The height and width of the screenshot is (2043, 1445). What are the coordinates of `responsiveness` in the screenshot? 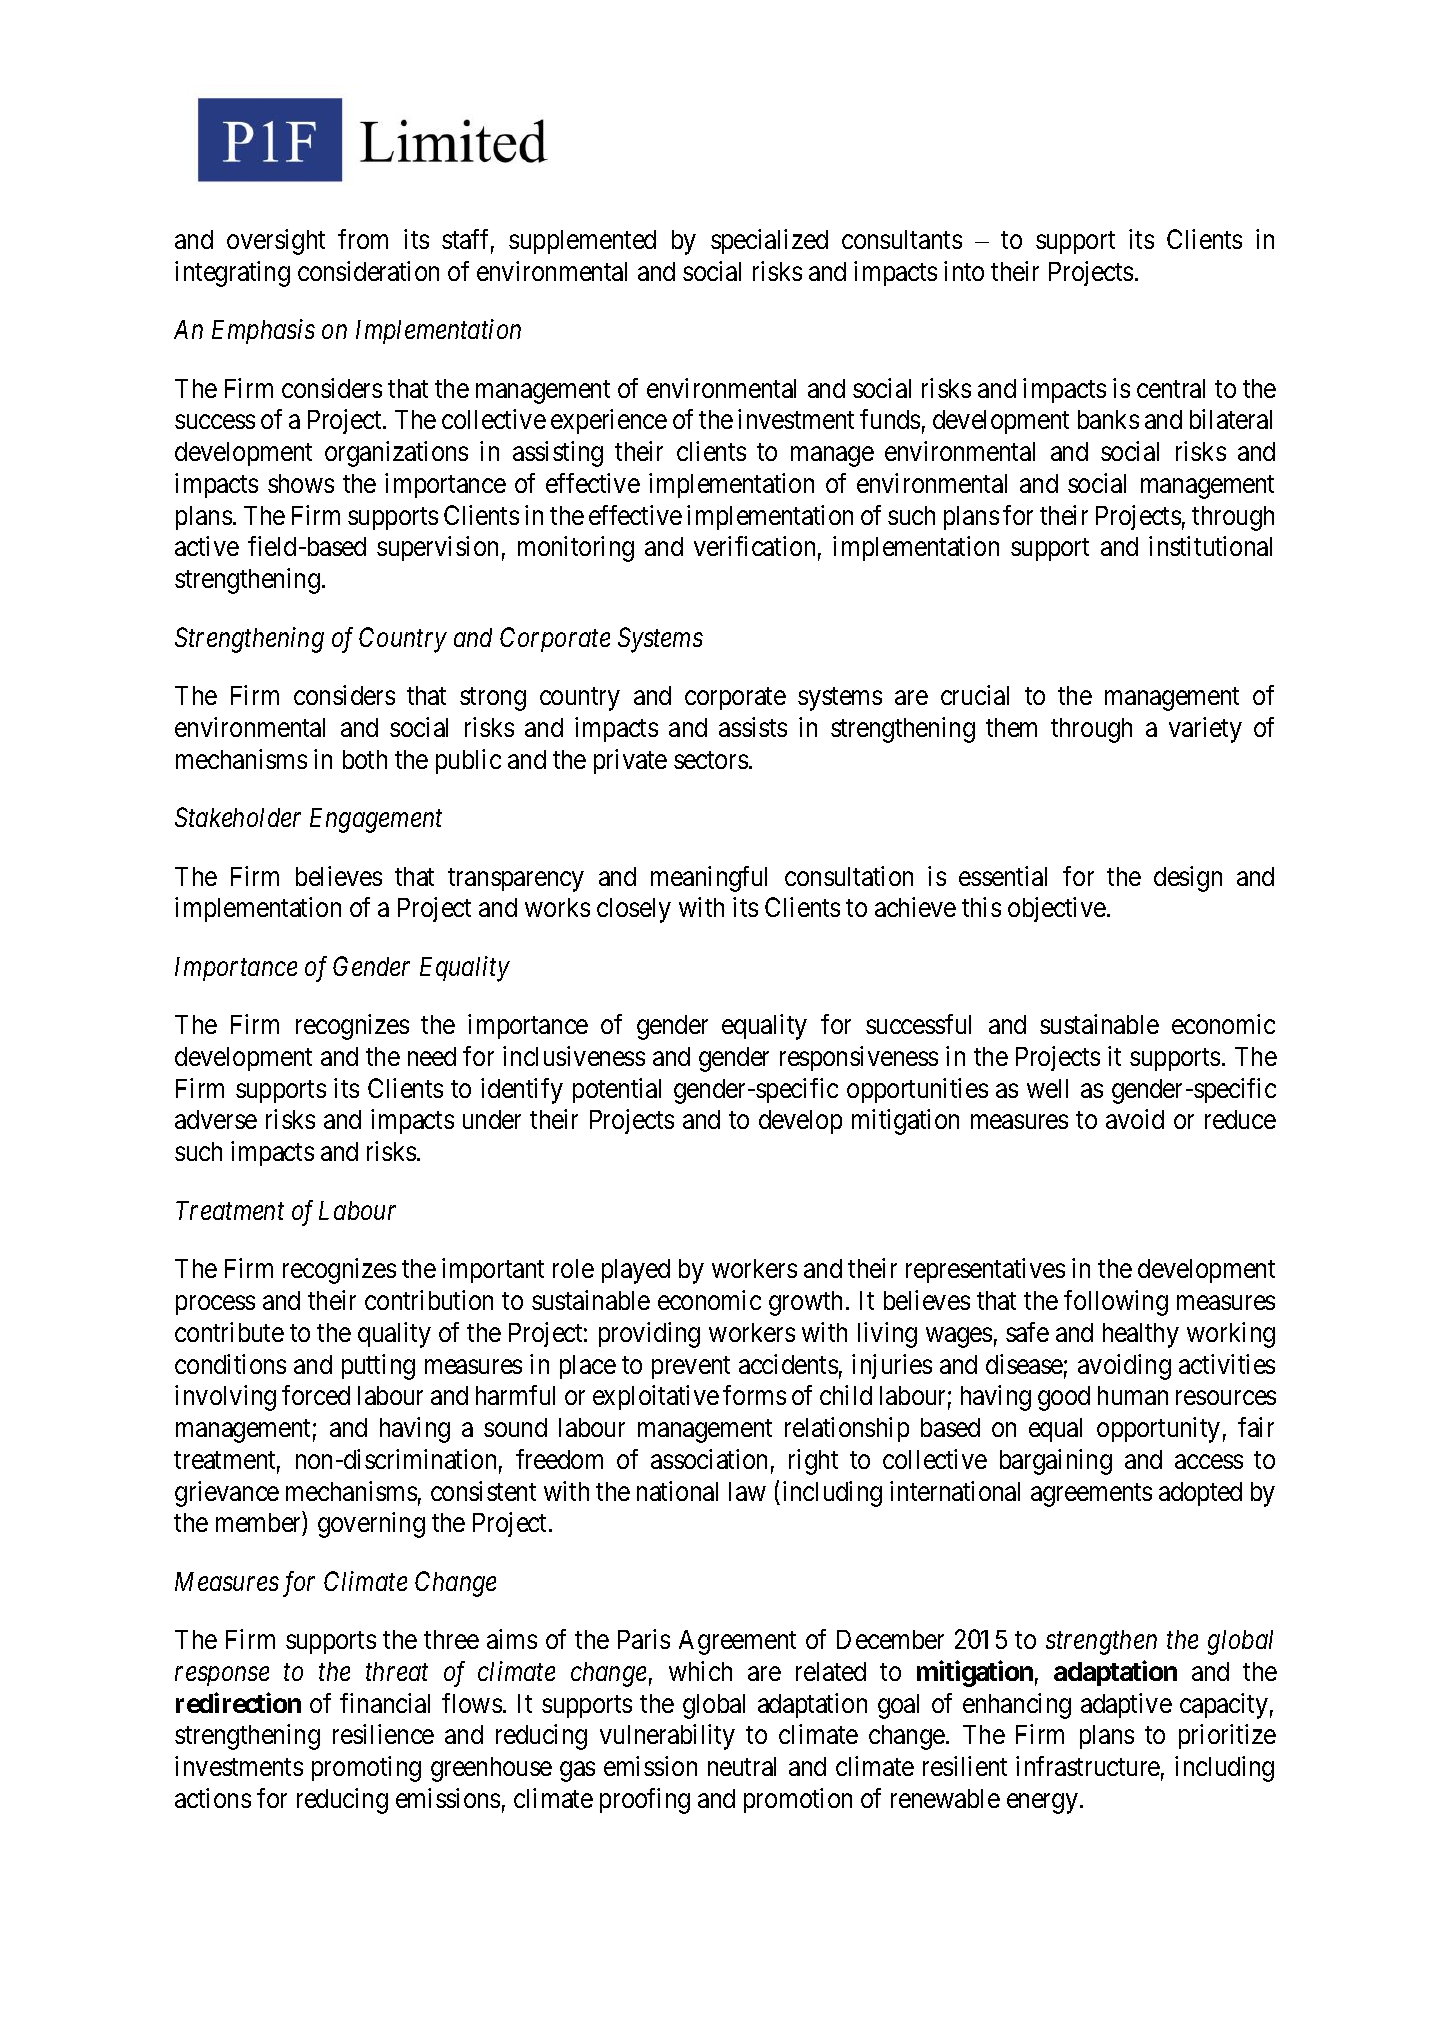 It's located at (859, 1058).
